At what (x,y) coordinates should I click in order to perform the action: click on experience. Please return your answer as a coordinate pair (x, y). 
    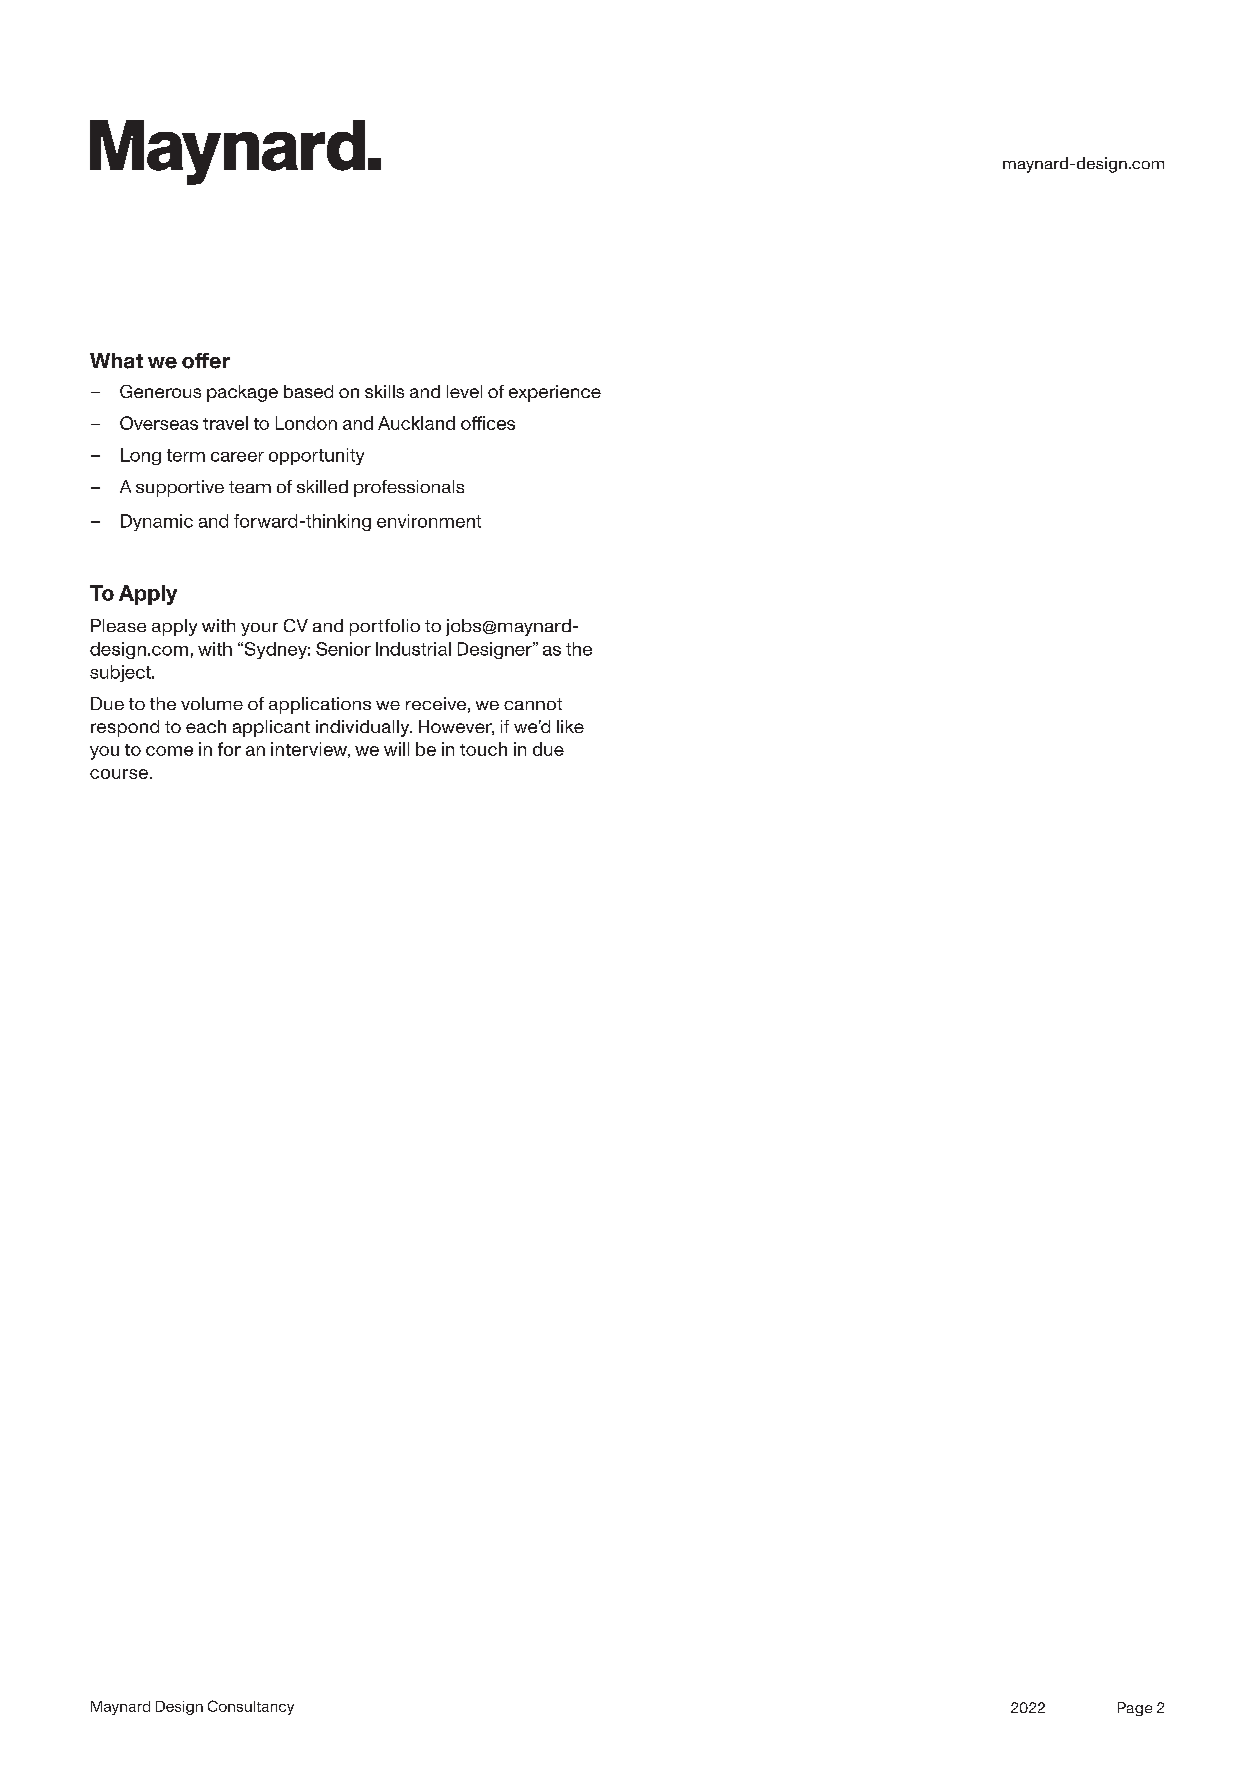
    Looking at the image, I should click on (555, 393).
